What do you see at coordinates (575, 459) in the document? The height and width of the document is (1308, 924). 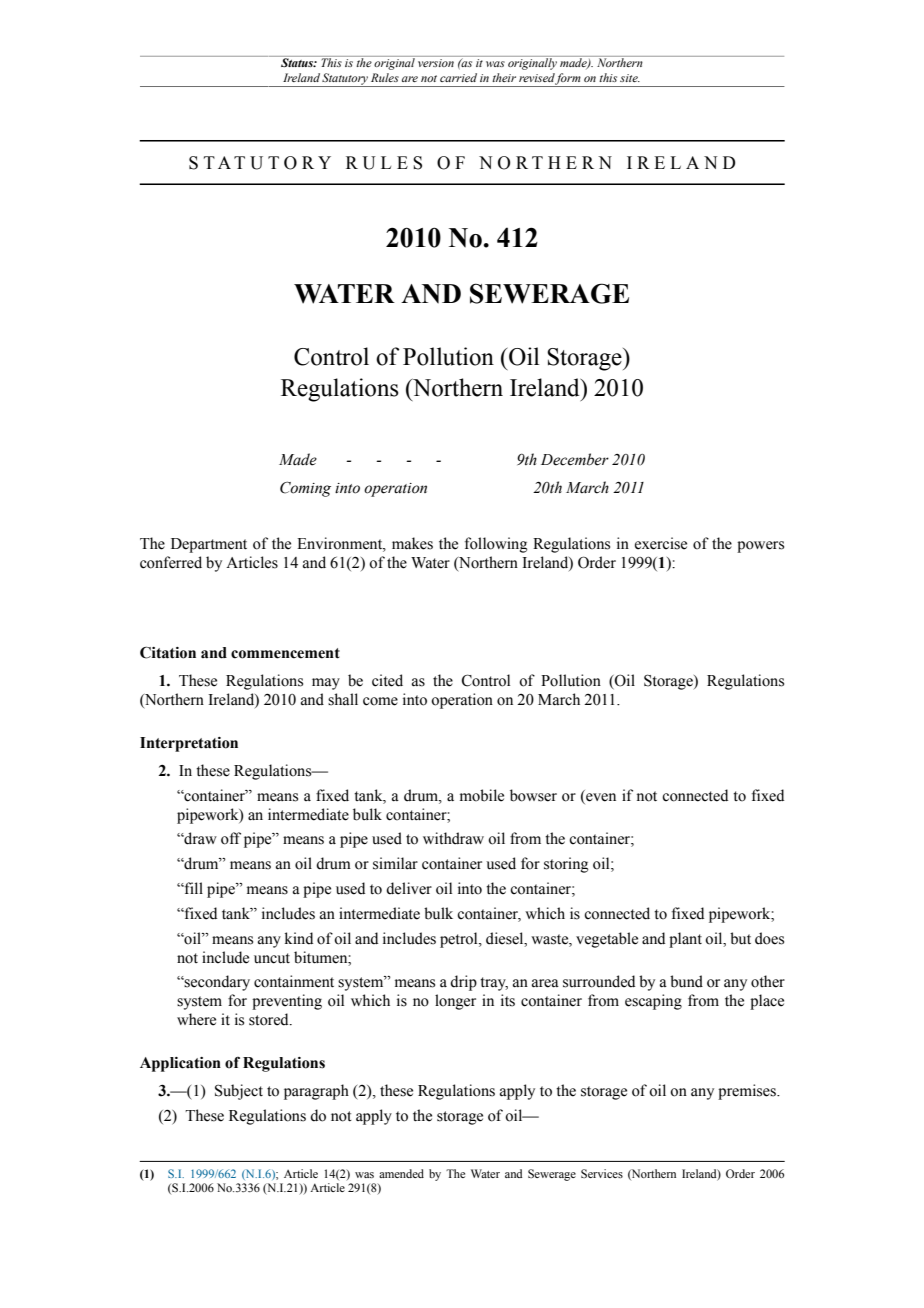 I see `December` at bounding box center [575, 459].
